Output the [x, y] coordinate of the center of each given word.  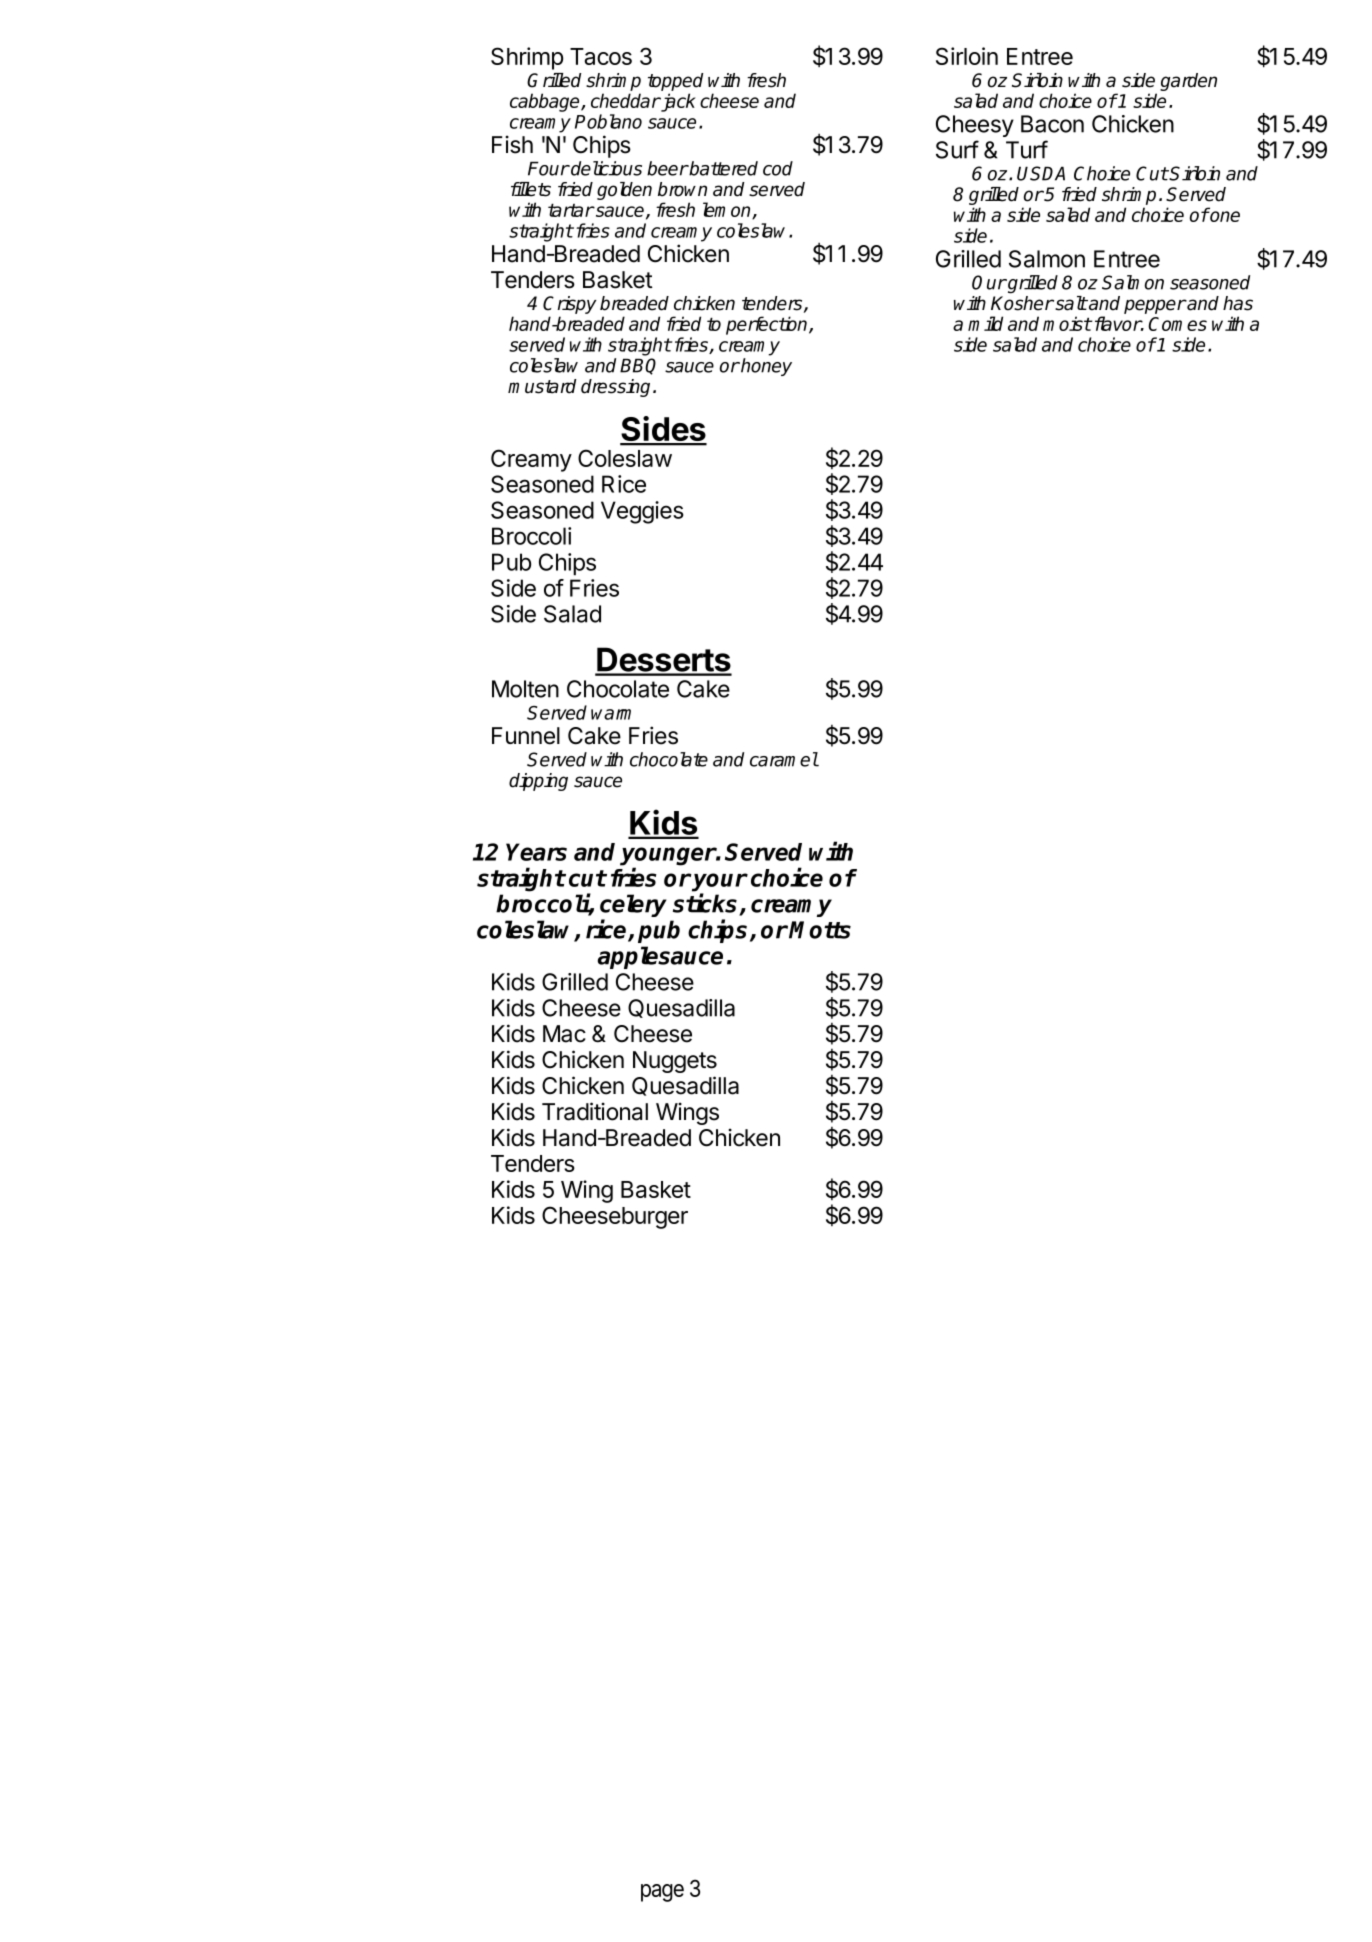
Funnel [526, 736]
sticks [706, 904]
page [662, 1893]
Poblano [608, 121]
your [719, 883]
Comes [1177, 324]
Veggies [642, 512]
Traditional [595, 1111]
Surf [957, 149]
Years [536, 852]
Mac [564, 1034]
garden [1188, 82]
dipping [538, 782]
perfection [768, 325]
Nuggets [675, 1062]
